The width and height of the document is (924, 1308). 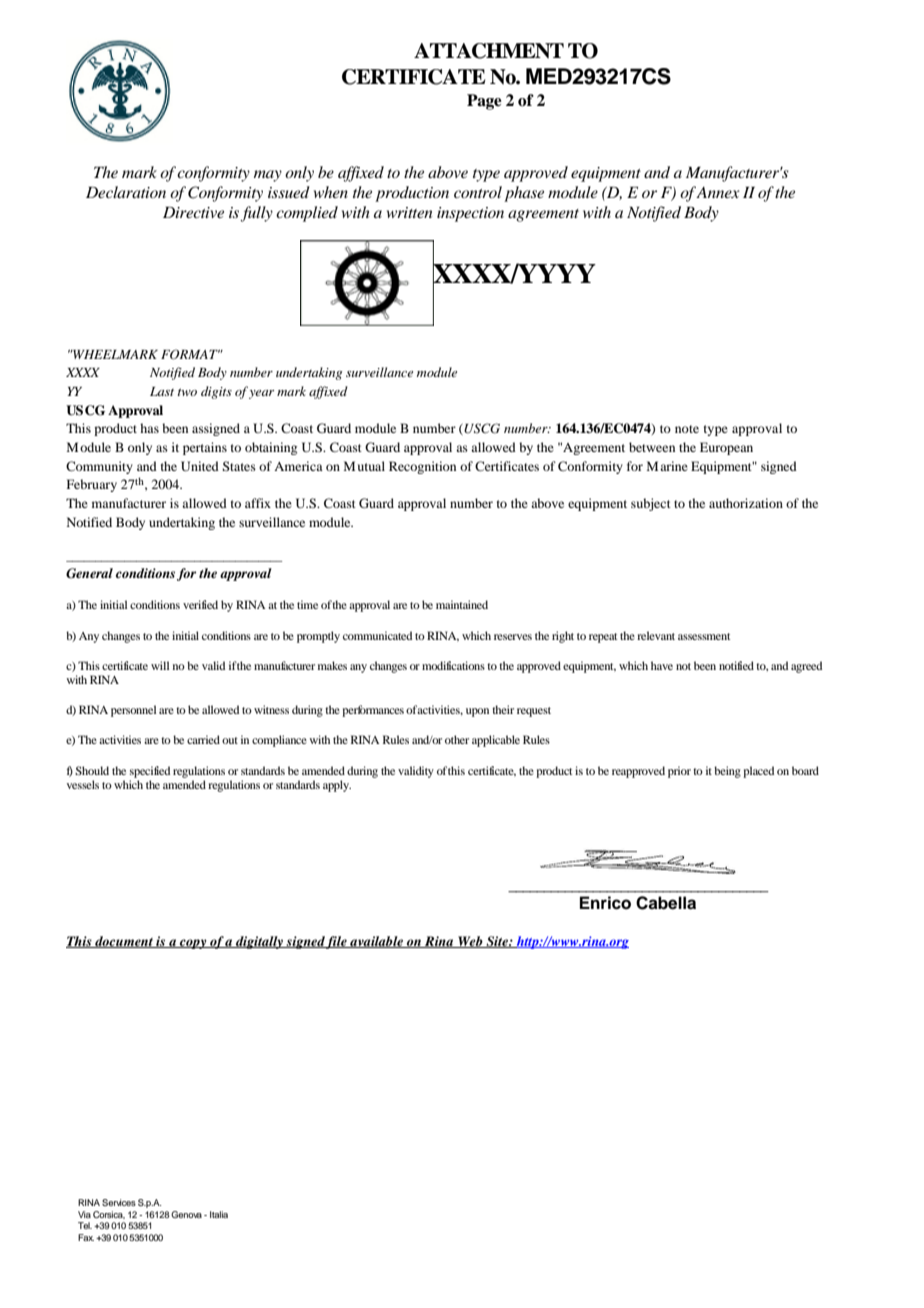 I want to click on Declaration, so click(x=126, y=192).
